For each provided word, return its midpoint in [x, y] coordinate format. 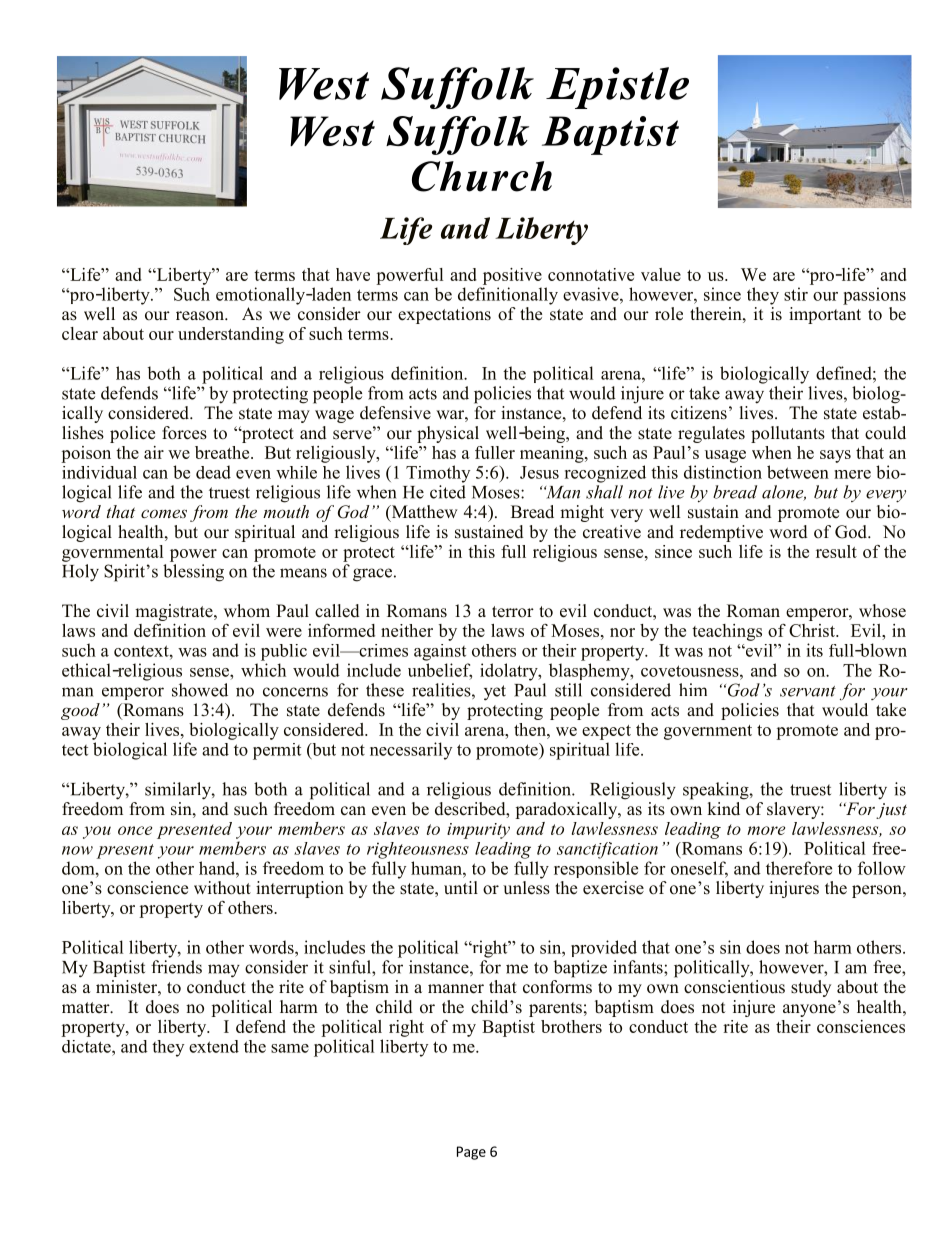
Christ [813, 630]
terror [513, 612]
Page [471, 1153]
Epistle [617, 88]
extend [214, 1046]
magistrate [175, 612]
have [353, 274]
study [811, 988]
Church [482, 176]
